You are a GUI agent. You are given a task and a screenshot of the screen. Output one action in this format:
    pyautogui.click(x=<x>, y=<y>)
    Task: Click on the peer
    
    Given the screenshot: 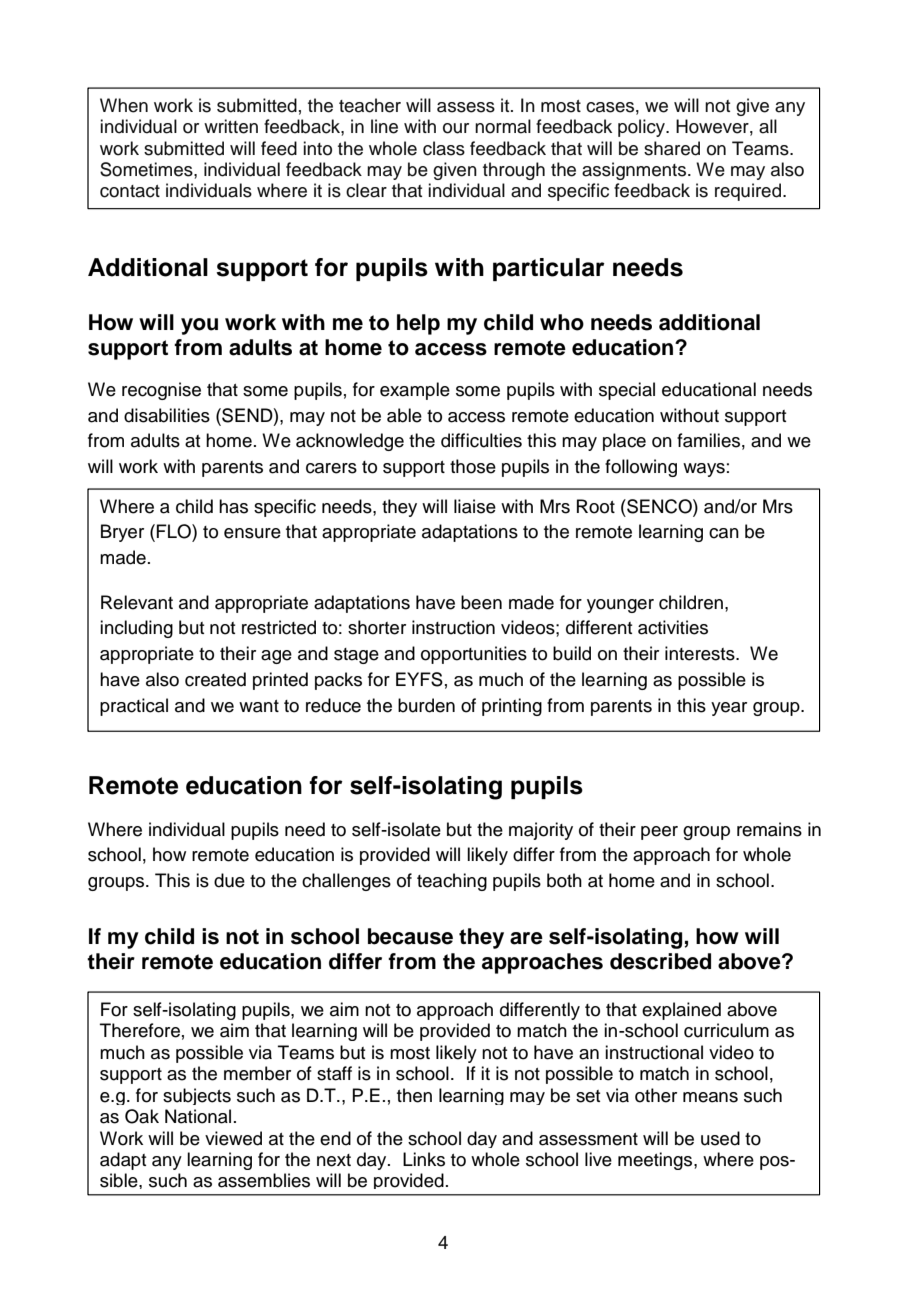 What is the action you would take?
    pyautogui.click(x=659, y=833)
